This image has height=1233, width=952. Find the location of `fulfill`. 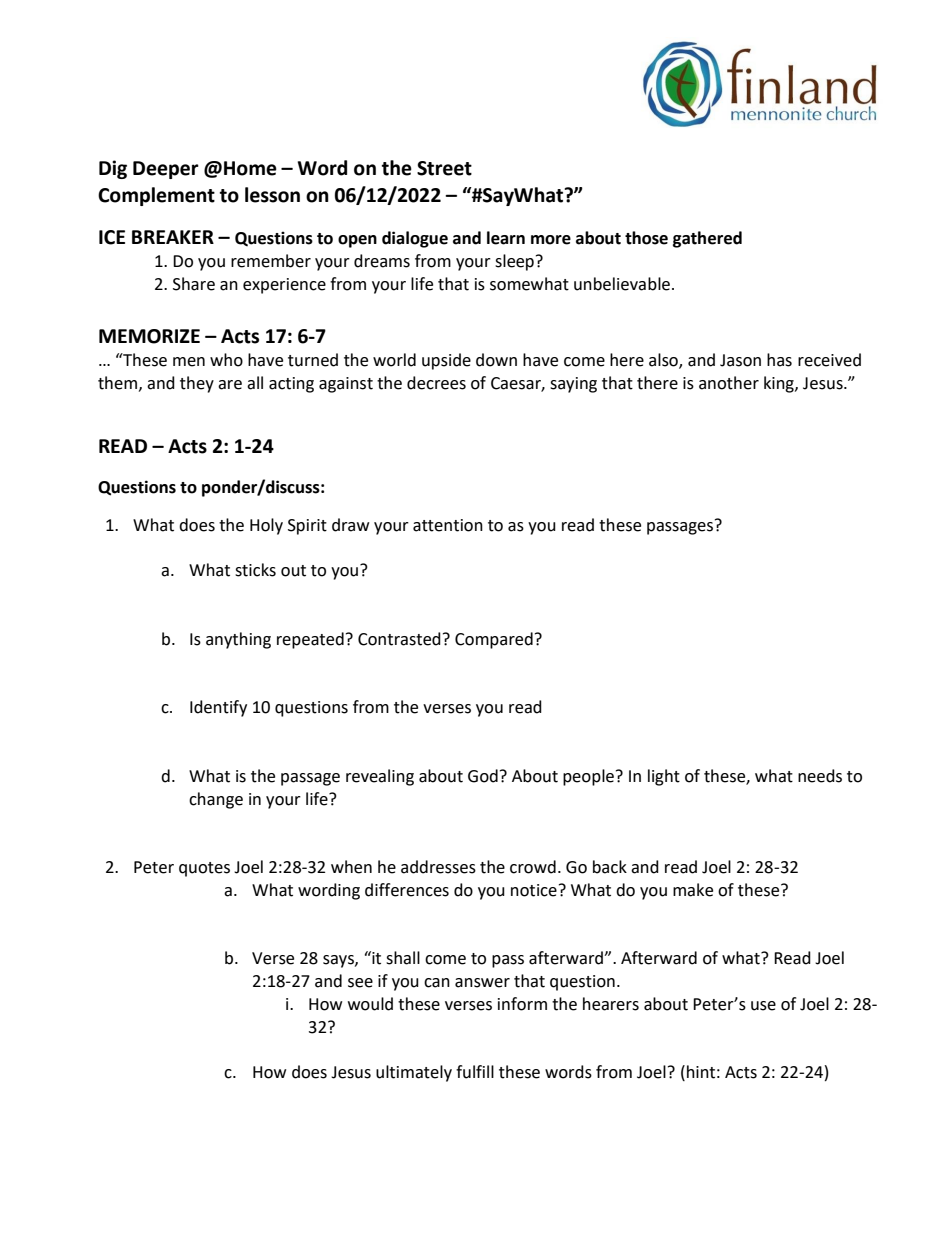

fulfill is located at coordinates (475, 1072).
